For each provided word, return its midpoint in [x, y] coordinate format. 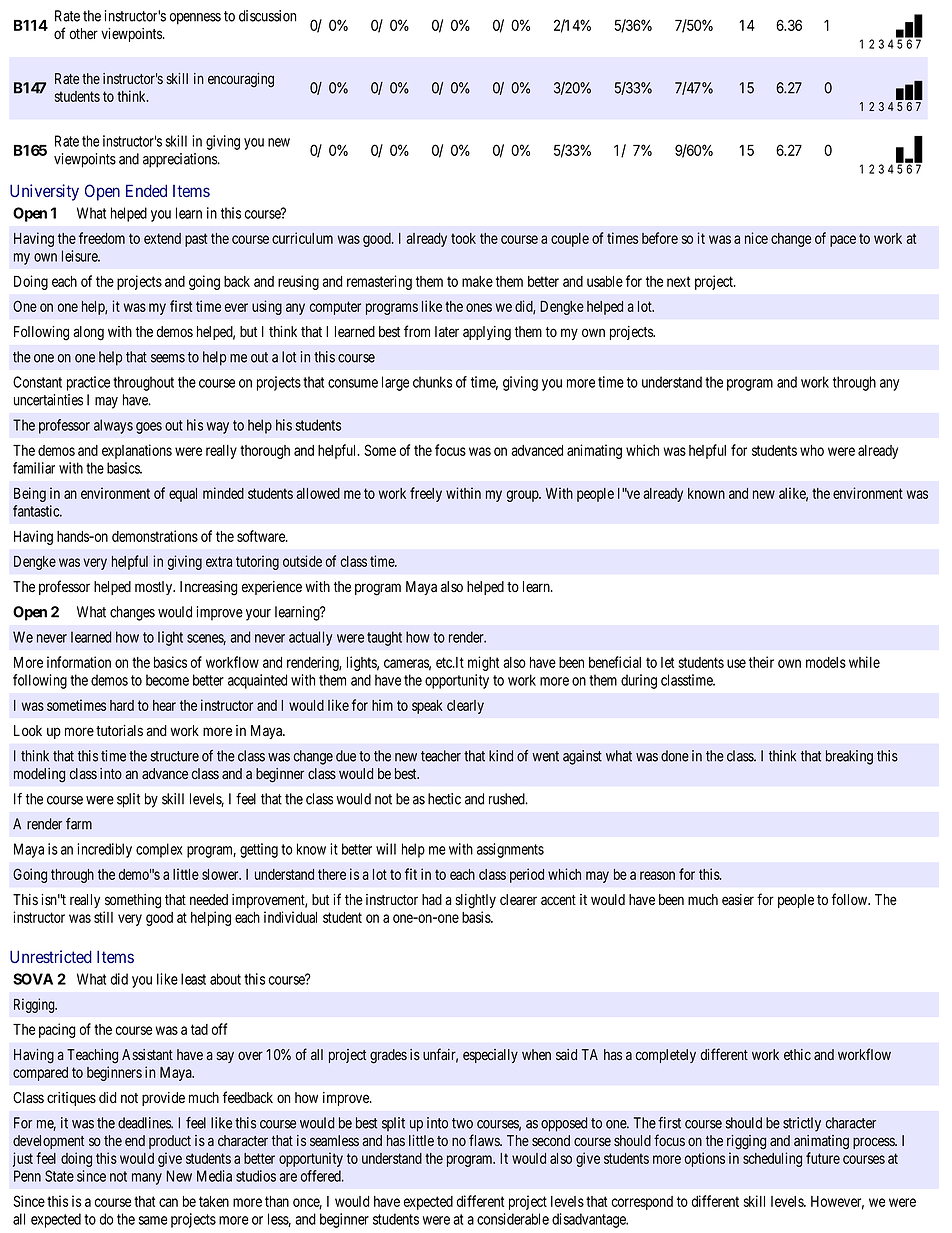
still [103, 917]
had [432, 900]
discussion [267, 16]
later [447, 332]
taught [384, 638]
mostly [155, 588]
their [761, 662]
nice [756, 238]
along [88, 333]
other [84, 34]
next [678, 281]
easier [738, 900]
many [147, 1179]
